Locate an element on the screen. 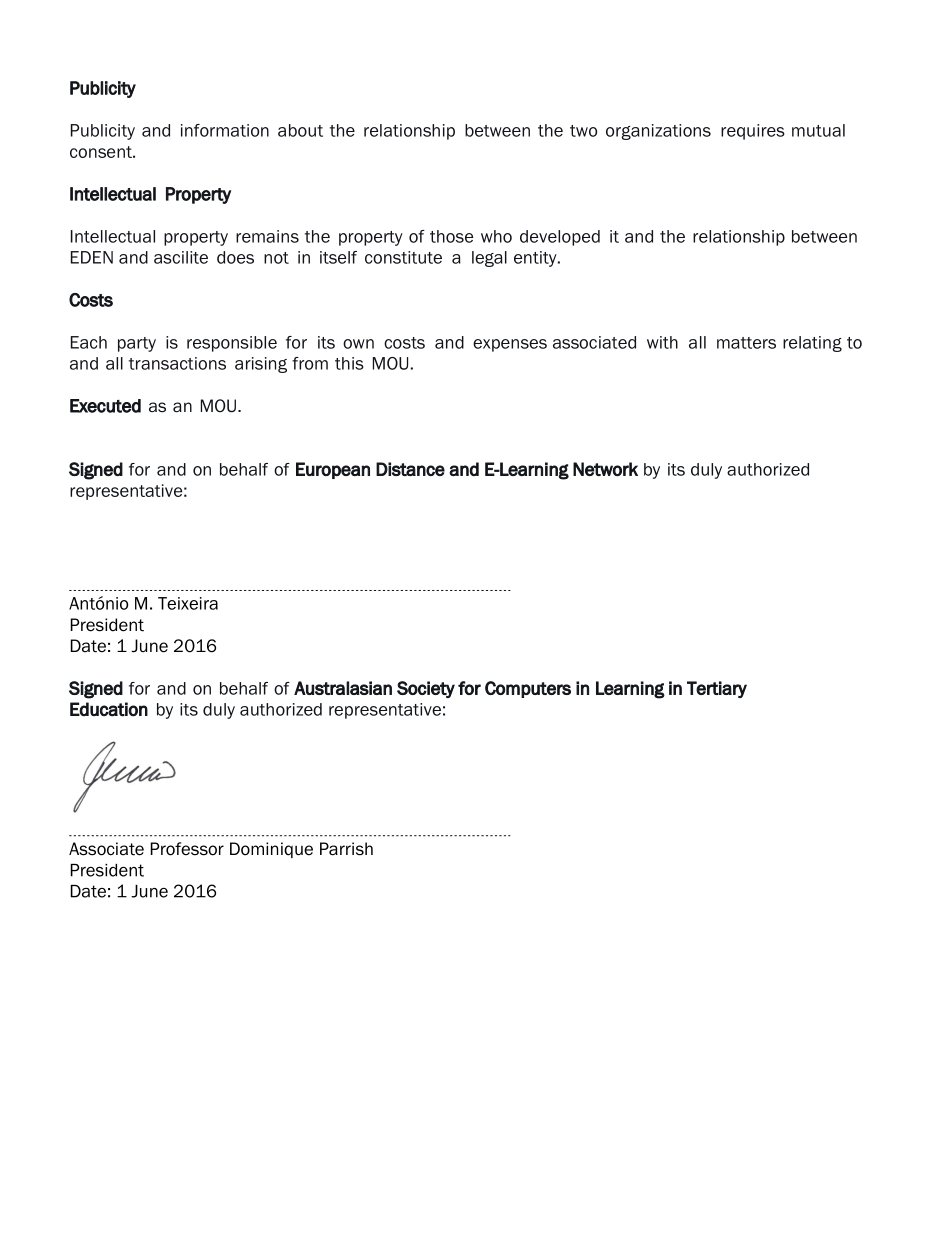 The width and height of the screenshot is (952, 1233). transactions is located at coordinates (177, 363).
